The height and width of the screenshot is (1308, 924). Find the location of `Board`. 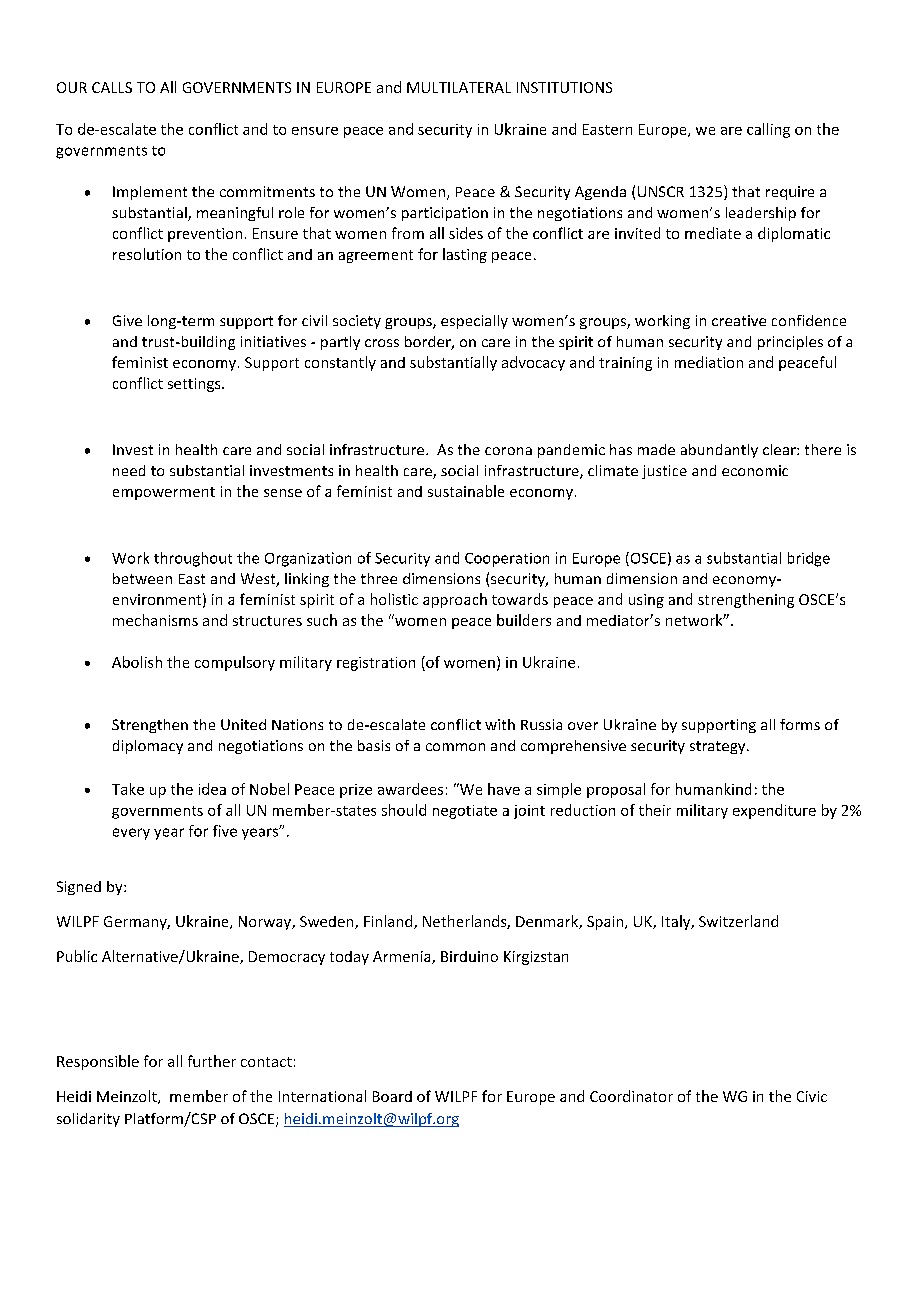

Board is located at coordinates (392, 1096).
